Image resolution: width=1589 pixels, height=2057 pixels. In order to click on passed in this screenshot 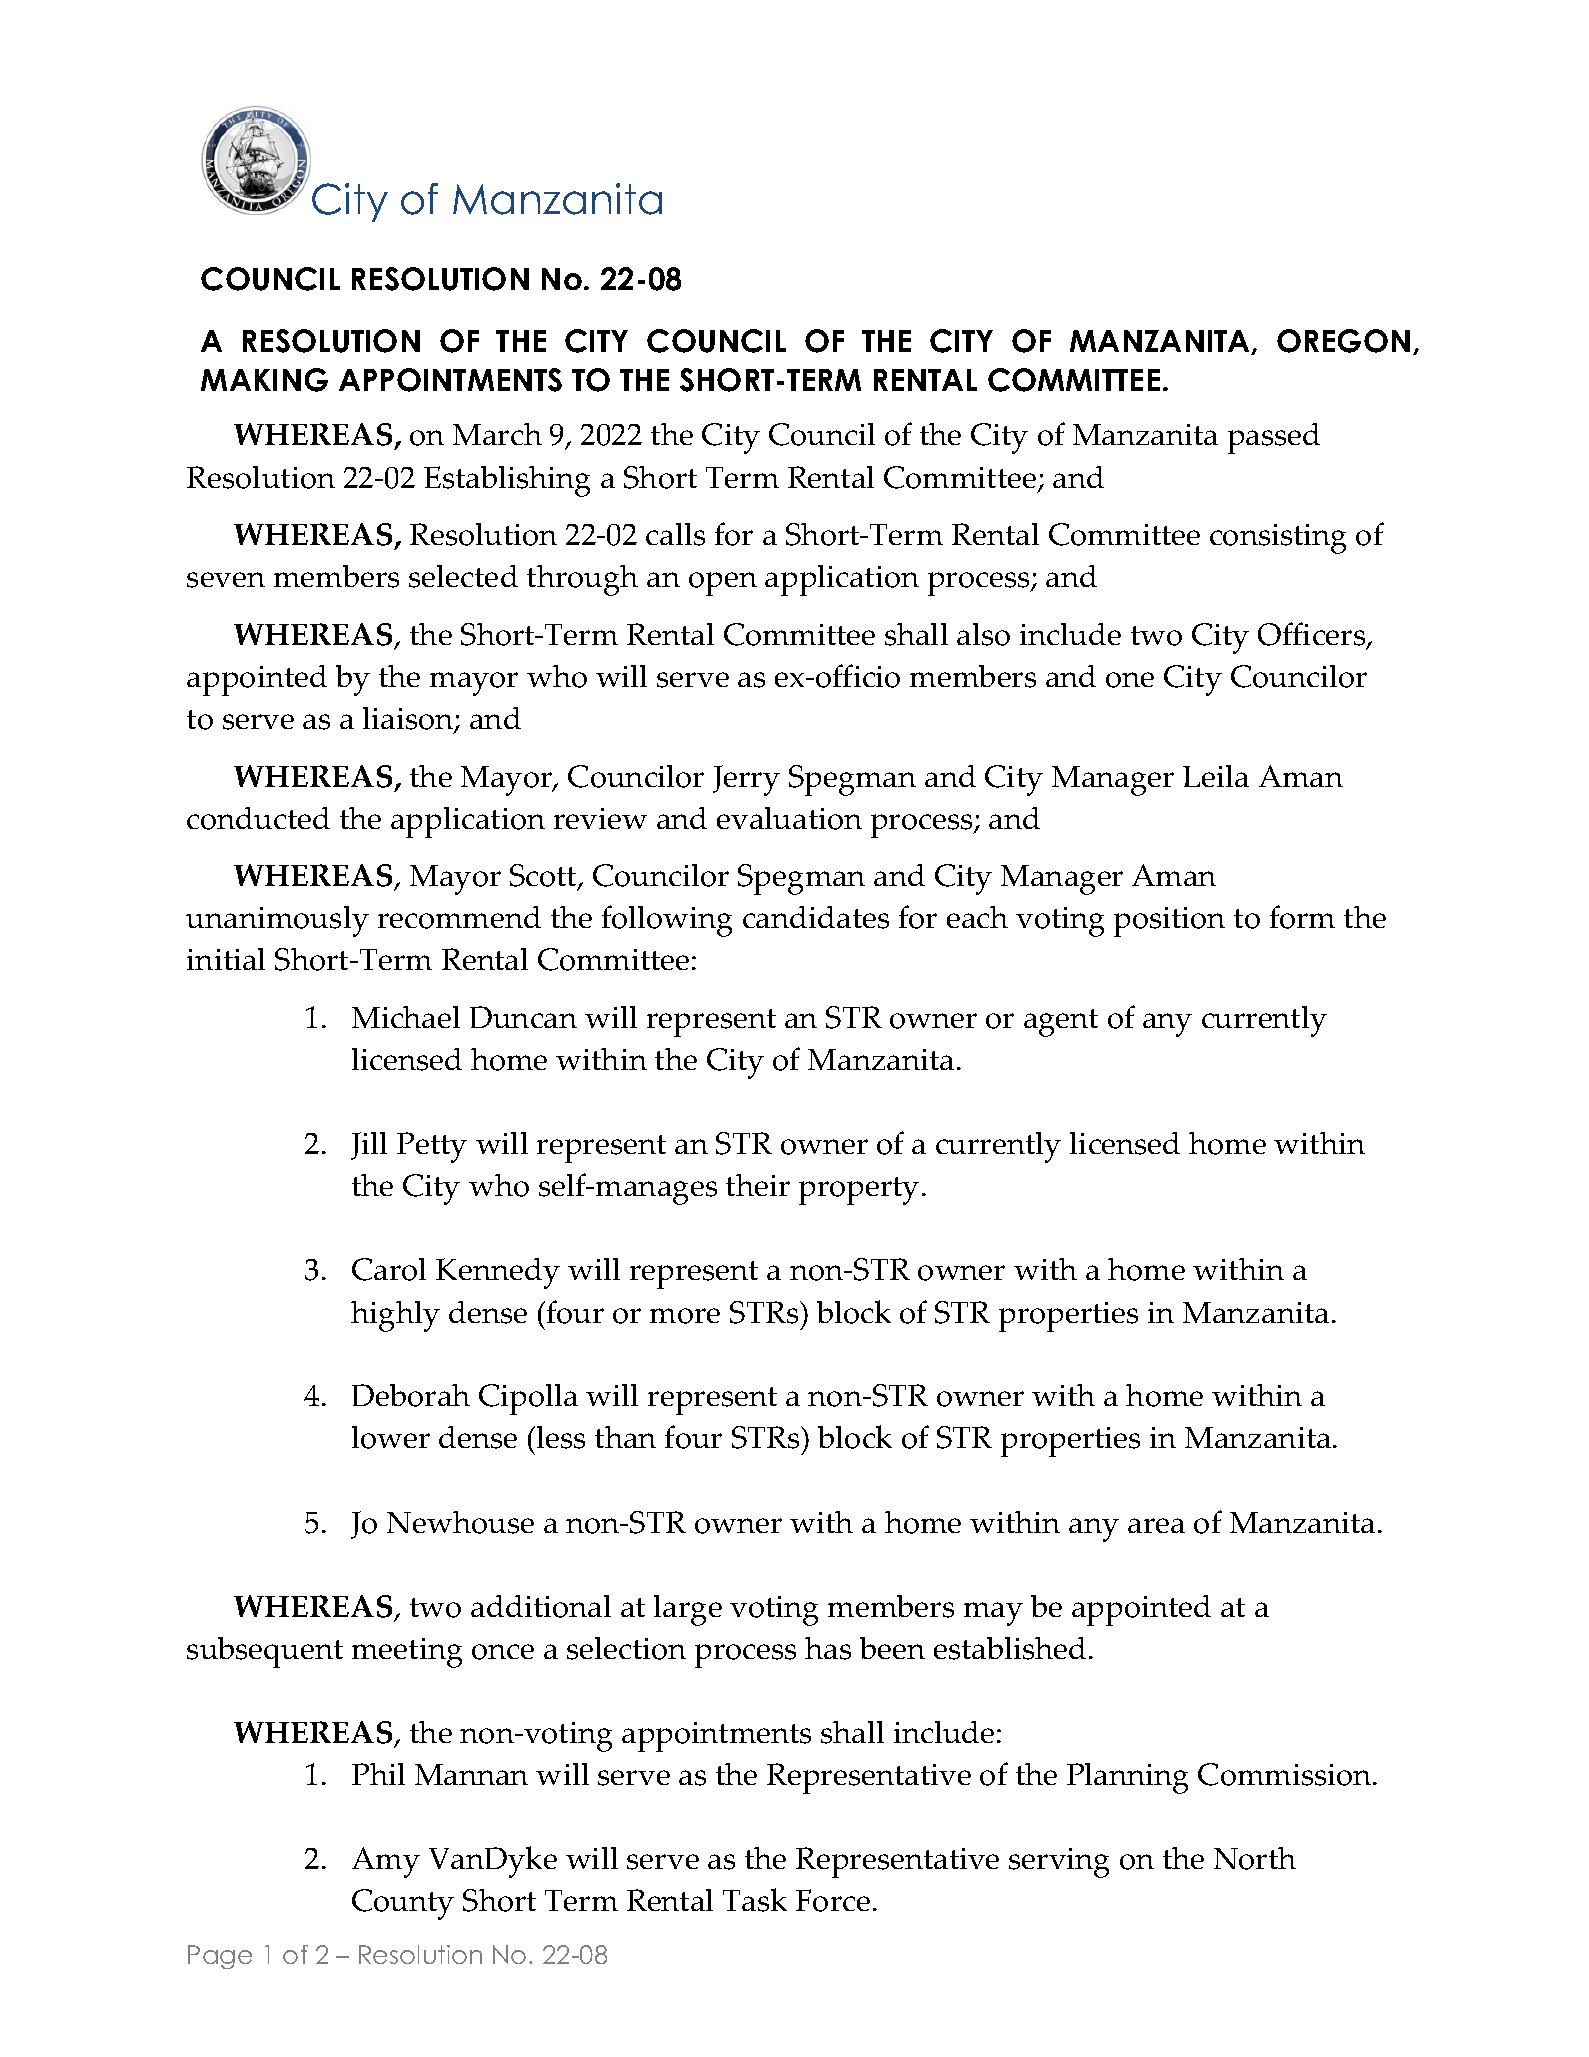, I will do `click(1274, 438)`.
